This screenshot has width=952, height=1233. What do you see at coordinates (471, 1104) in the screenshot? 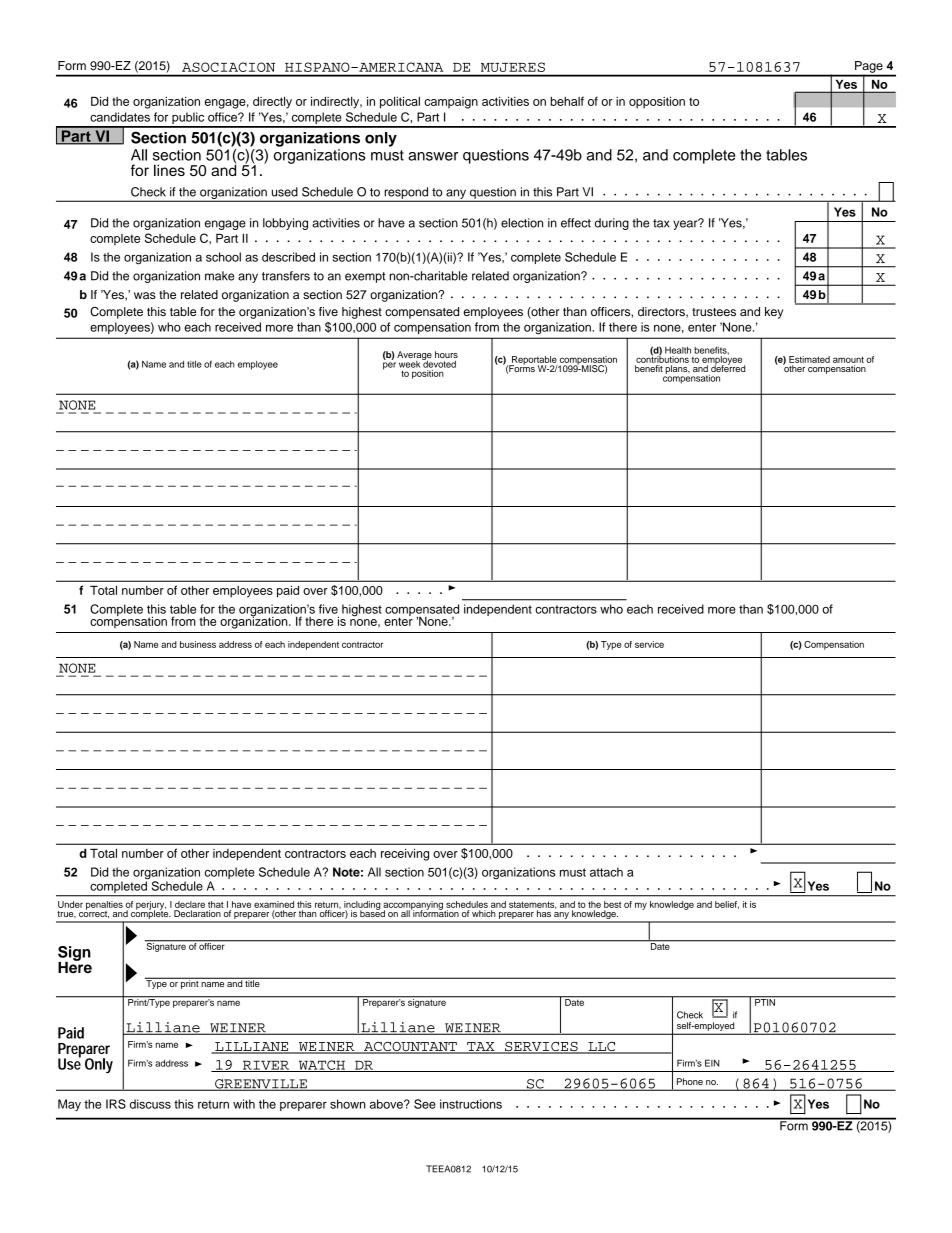
I see `instructions` at bounding box center [471, 1104].
